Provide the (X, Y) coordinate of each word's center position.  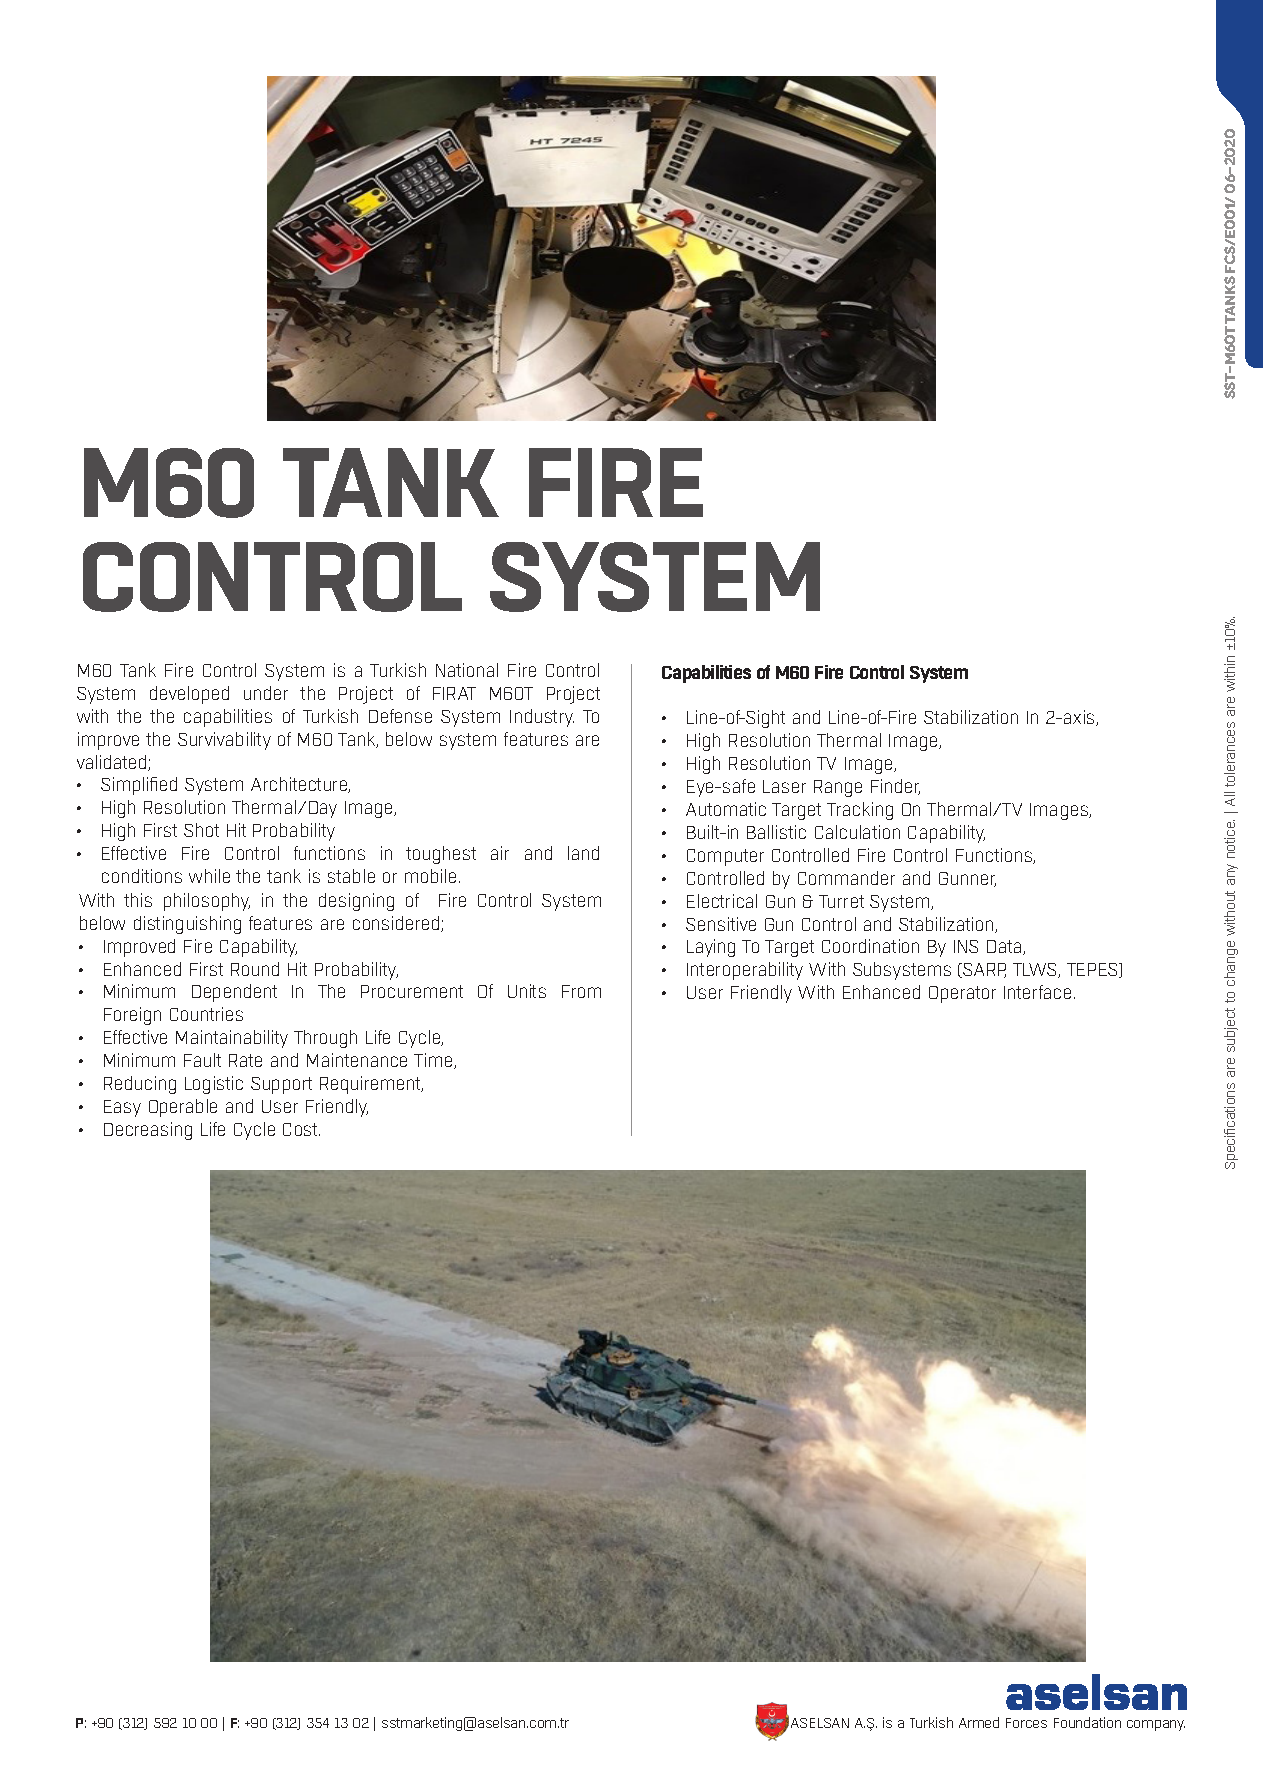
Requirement (371, 1085)
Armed (979, 1722)
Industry (542, 718)
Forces (1026, 1723)
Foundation (1087, 1722)
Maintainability (232, 1039)
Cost (301, 1129)
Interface (1037, 992)
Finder (895, 787)
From (581, 991)
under (266, 693)
